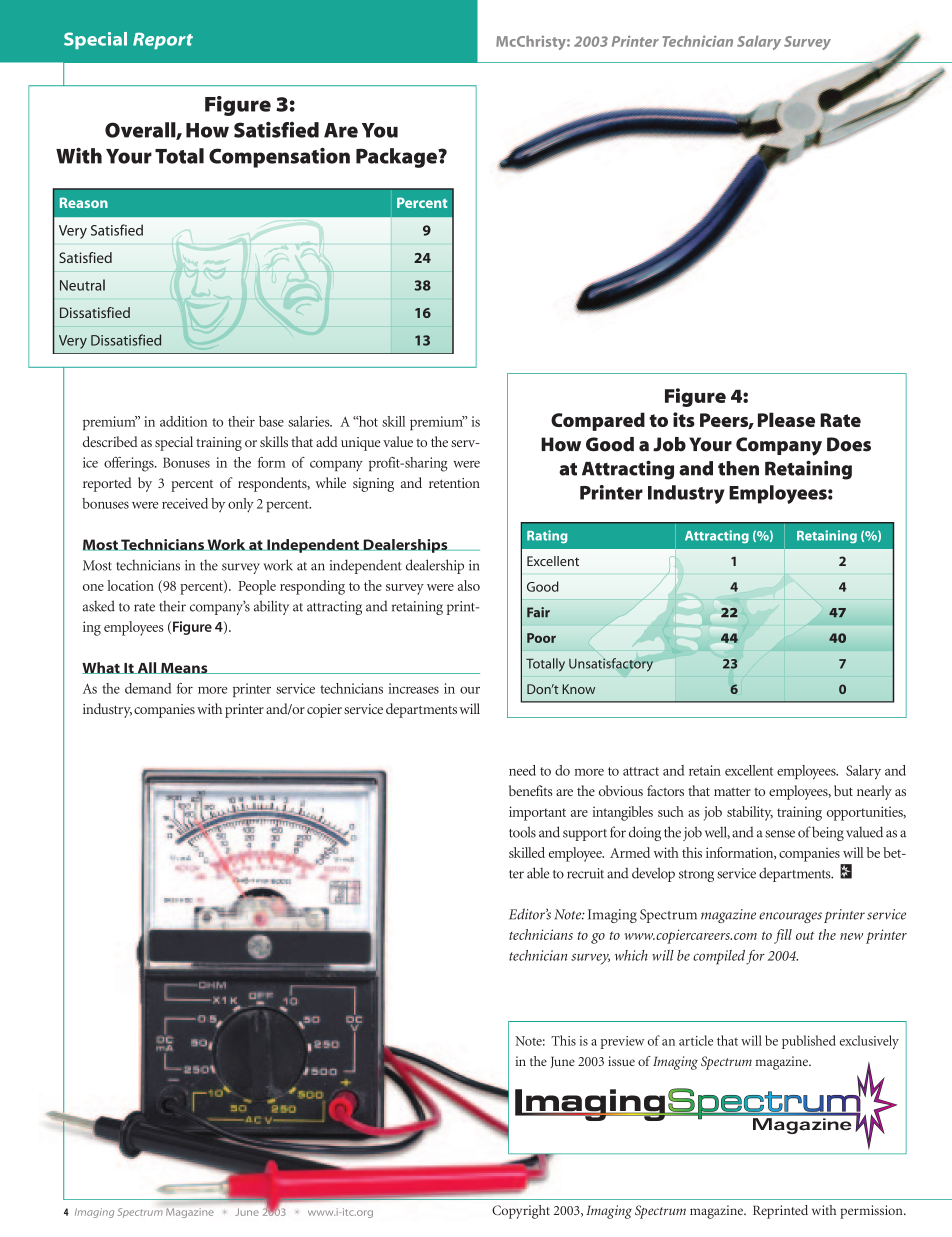  I want to click on preview, so click(622, 1042).
